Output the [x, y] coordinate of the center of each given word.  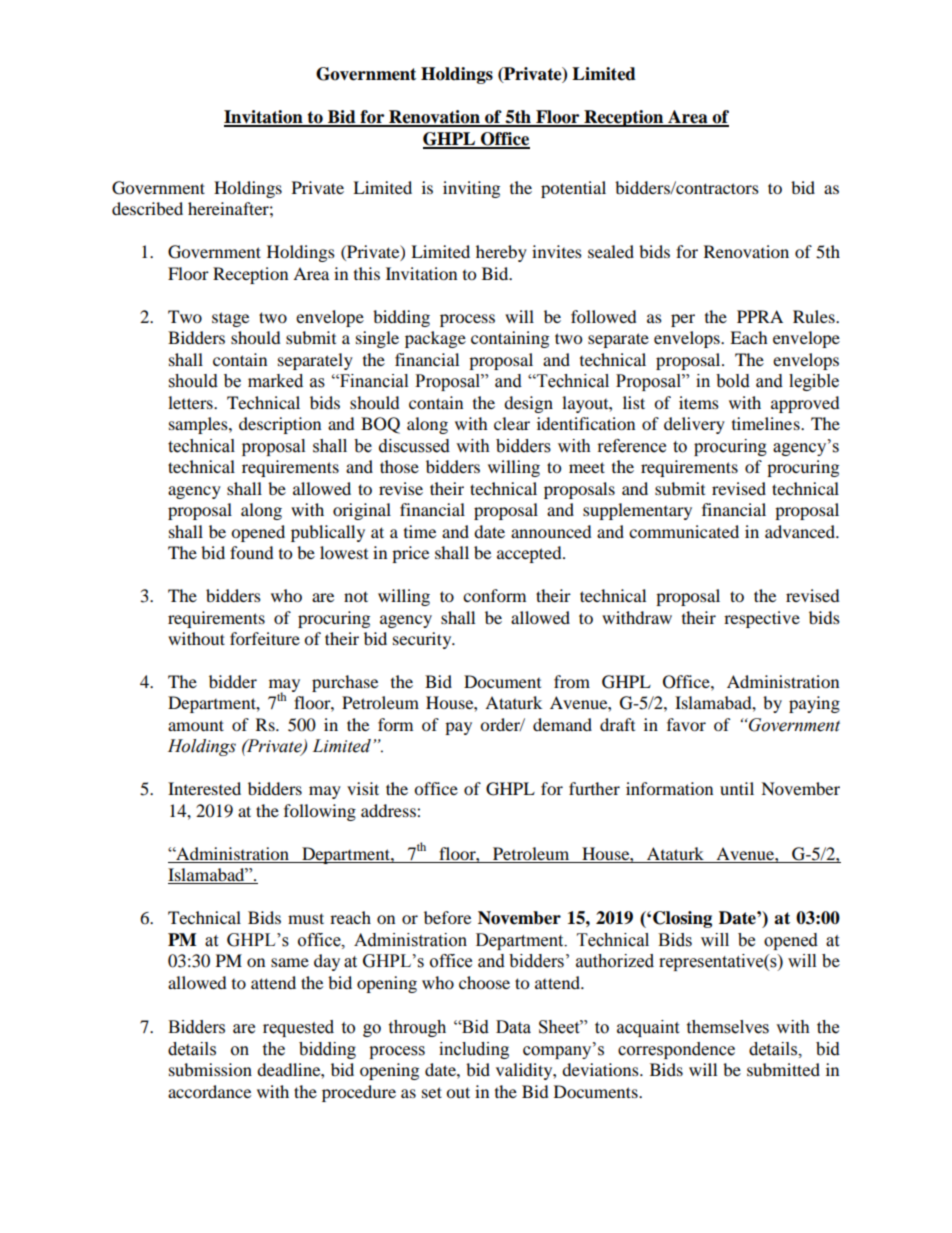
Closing [682, 919]
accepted [530, 554]
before [447, 917]
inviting [471, 189]
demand [562, 724]
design [528, 404]
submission [210, 1069]
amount [196, 725]
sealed [611, 251]
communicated [684, 531]
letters [191, 402]
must [306, 918]
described [147, 208]
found [252, 552]
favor [686, 724]
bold [733, 381]
